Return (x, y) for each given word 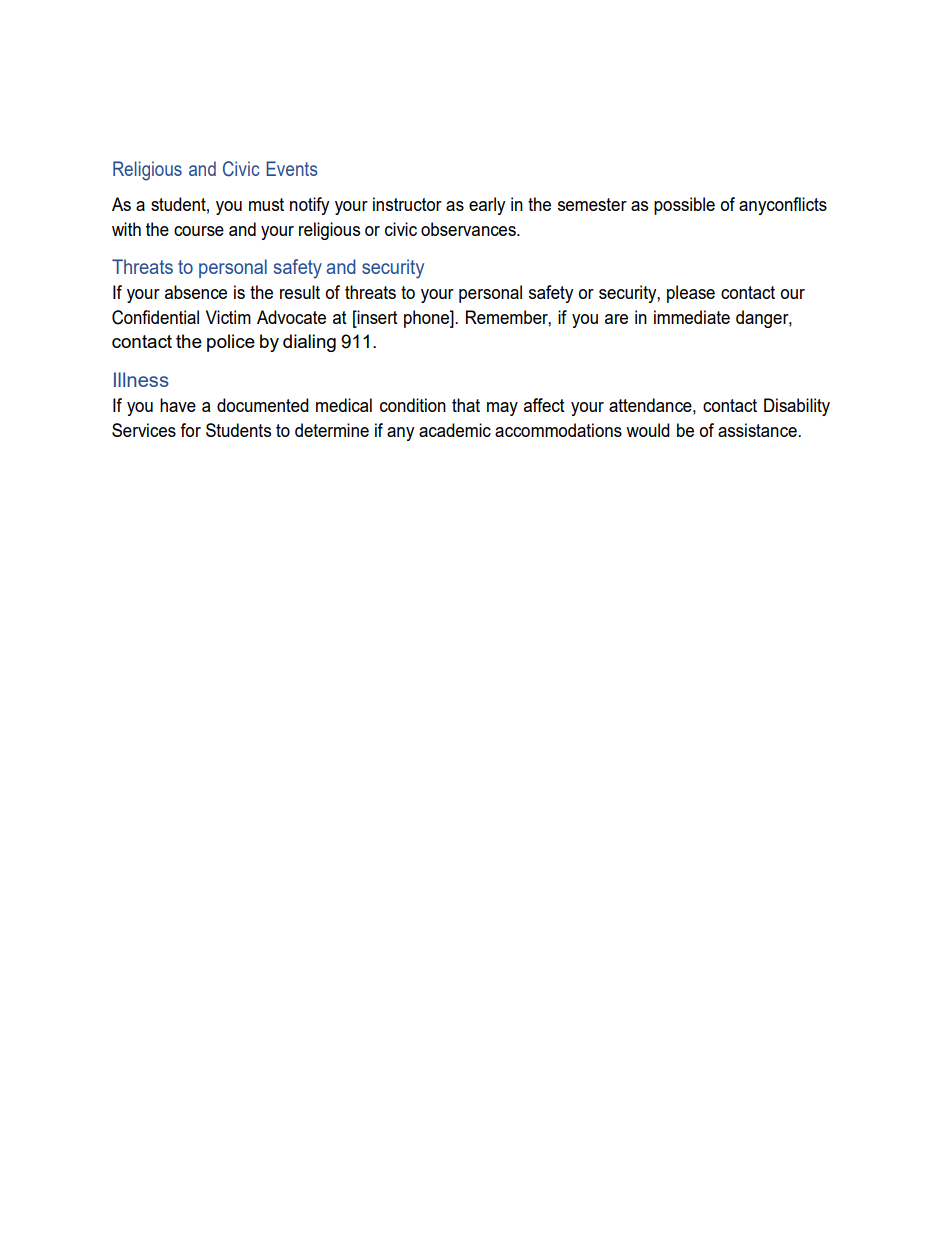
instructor (407, 204)
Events (292, 168)
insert (376, 317)
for (190, 430)
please (691, 294)
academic (455, 430)
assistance (758, 430)
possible (684, 206)
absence (196, 292)
